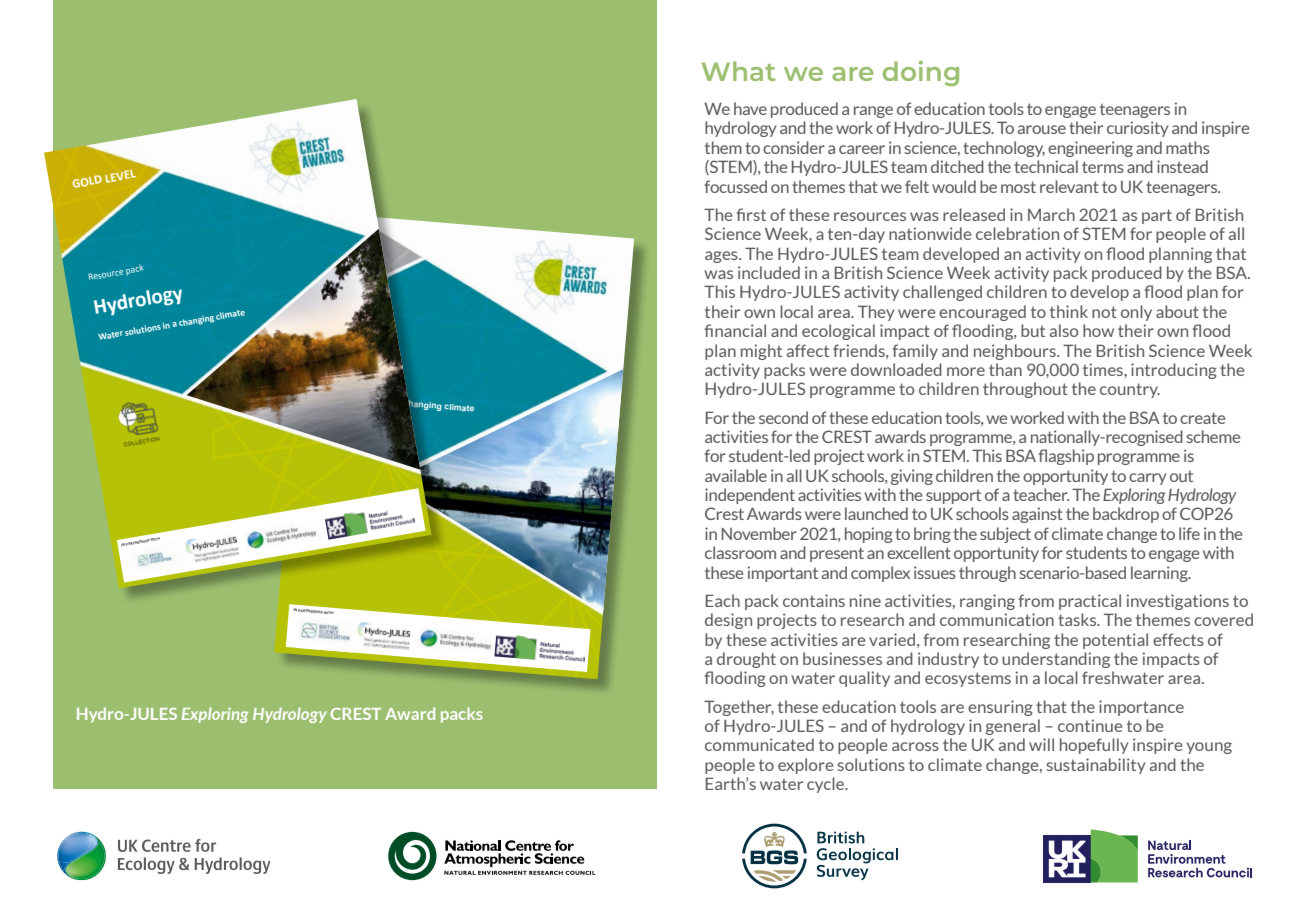 The image size is (1308, 924). Describe the element at coordinates (735, 330) in the screenshot. I see `financial` at that location.
